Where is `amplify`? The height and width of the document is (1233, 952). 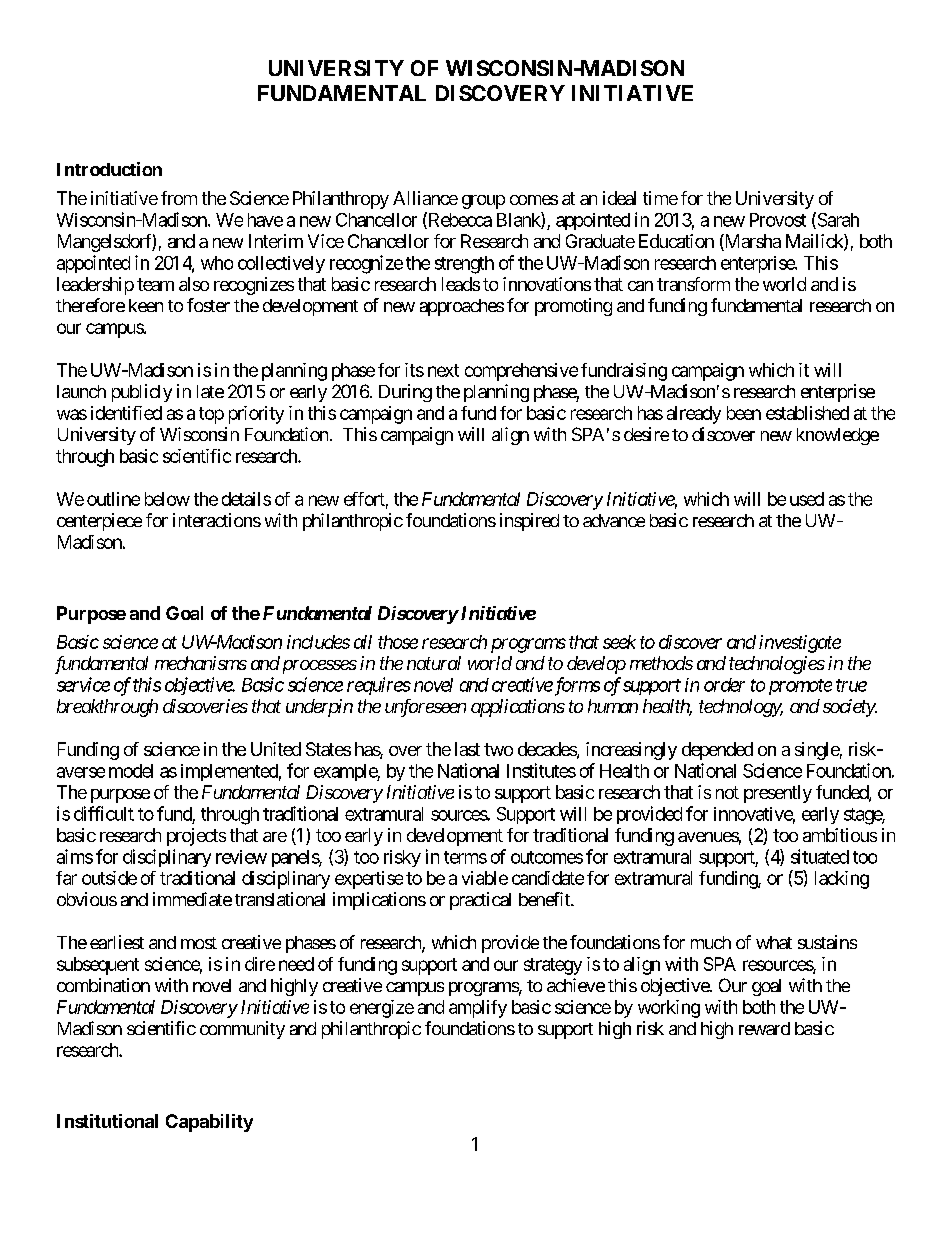
amplify is located at coordinates (478, 1009).
